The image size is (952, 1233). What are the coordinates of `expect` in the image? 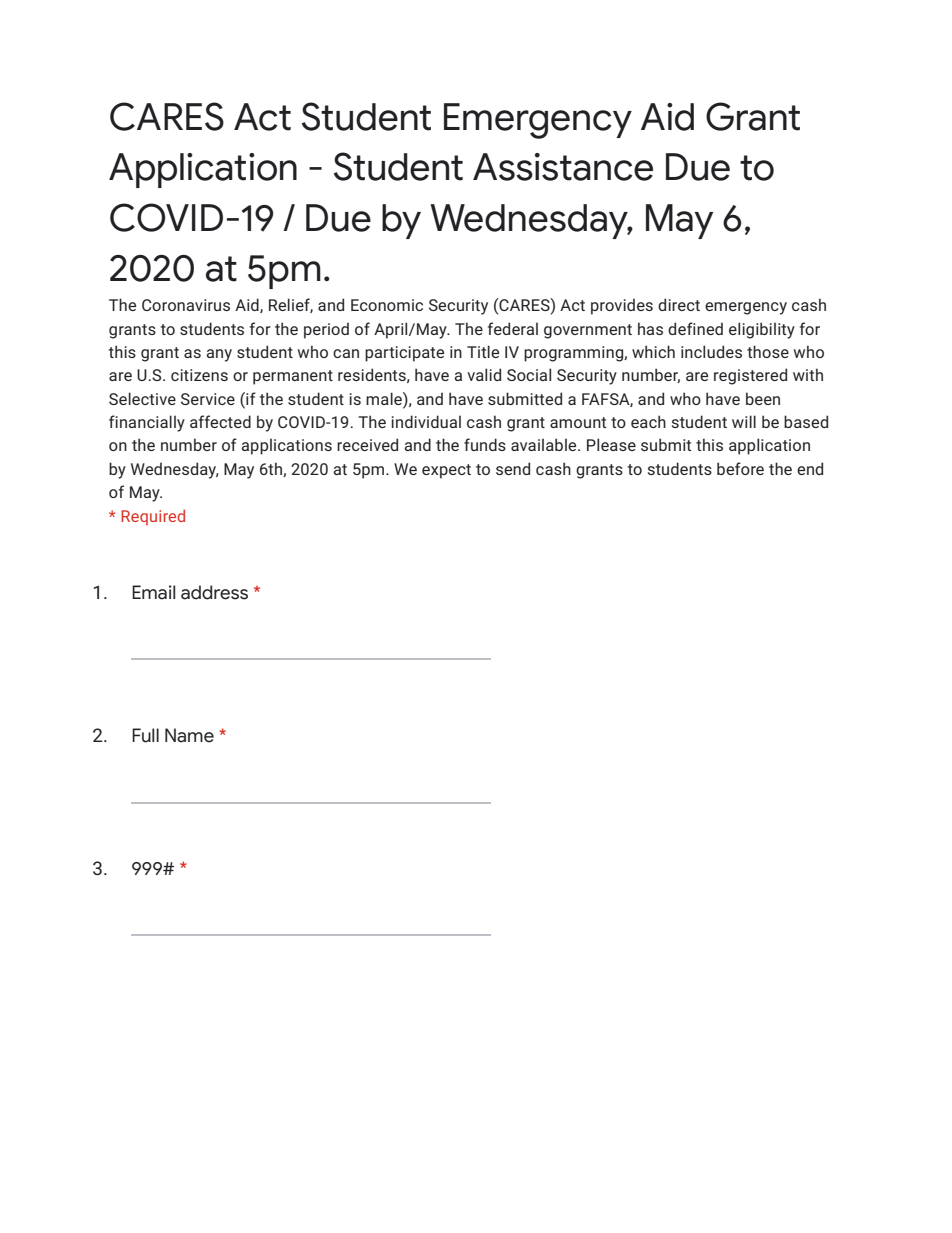 It's located at (446, 471).
